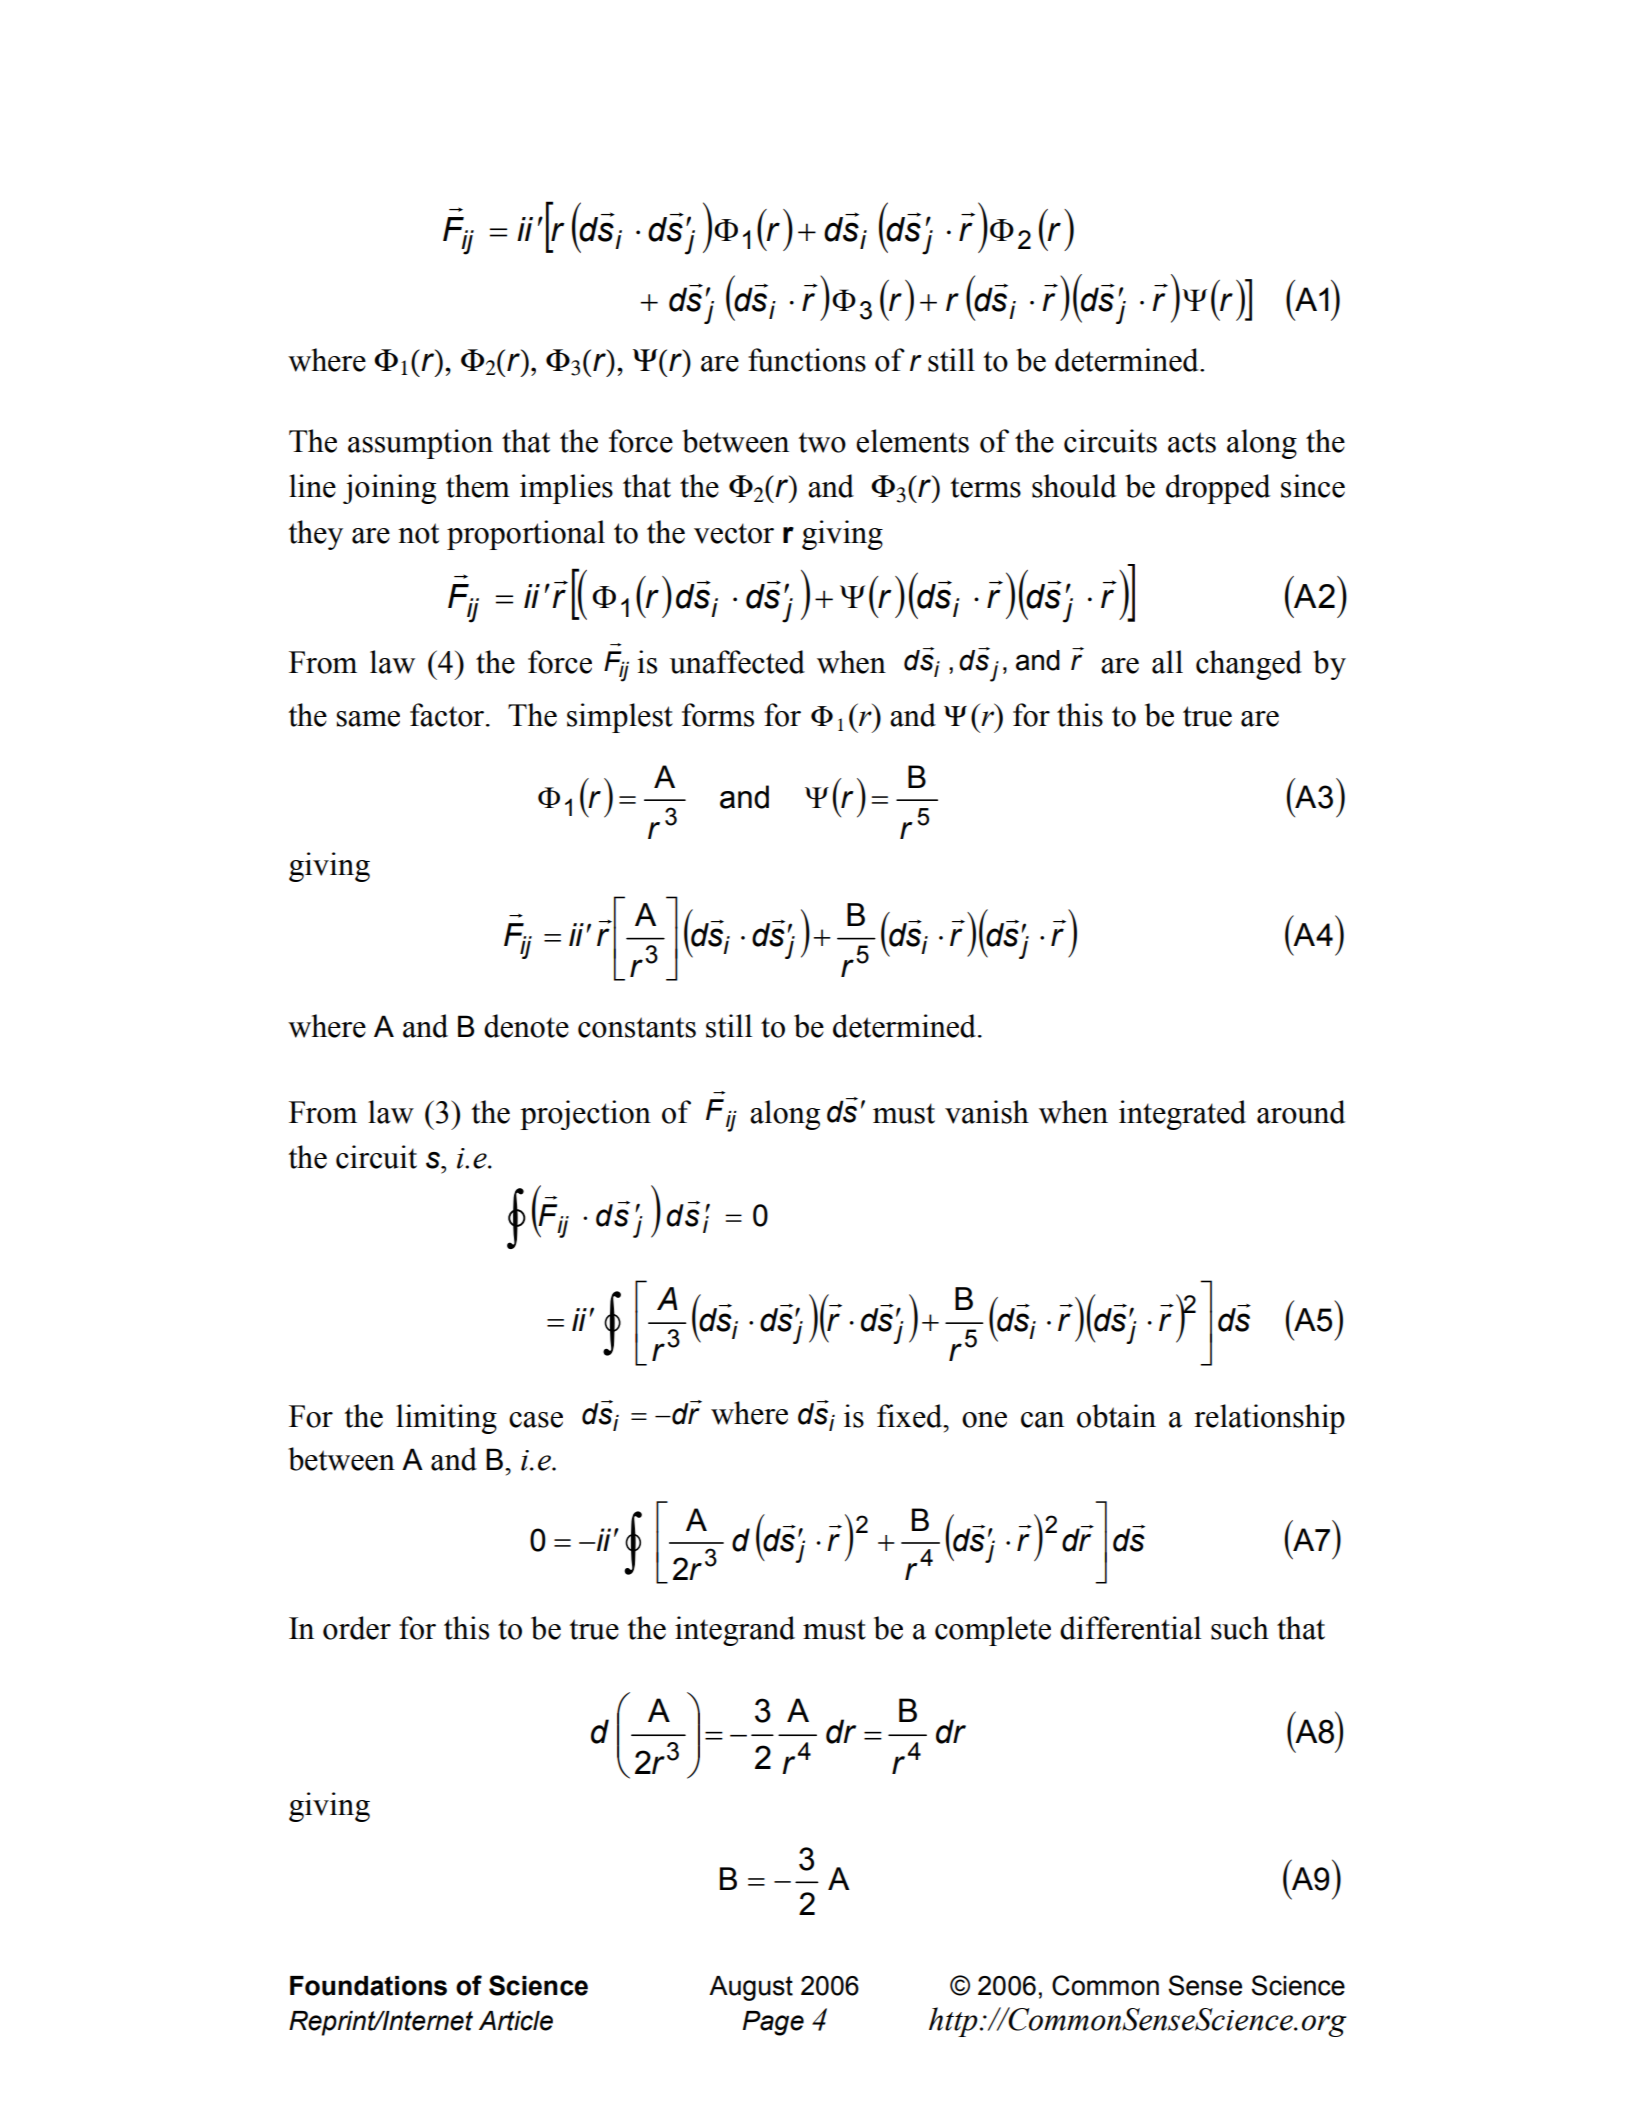 This screenshot has height=2115, width=1634. I want to click on August, so click(751, 1988).
